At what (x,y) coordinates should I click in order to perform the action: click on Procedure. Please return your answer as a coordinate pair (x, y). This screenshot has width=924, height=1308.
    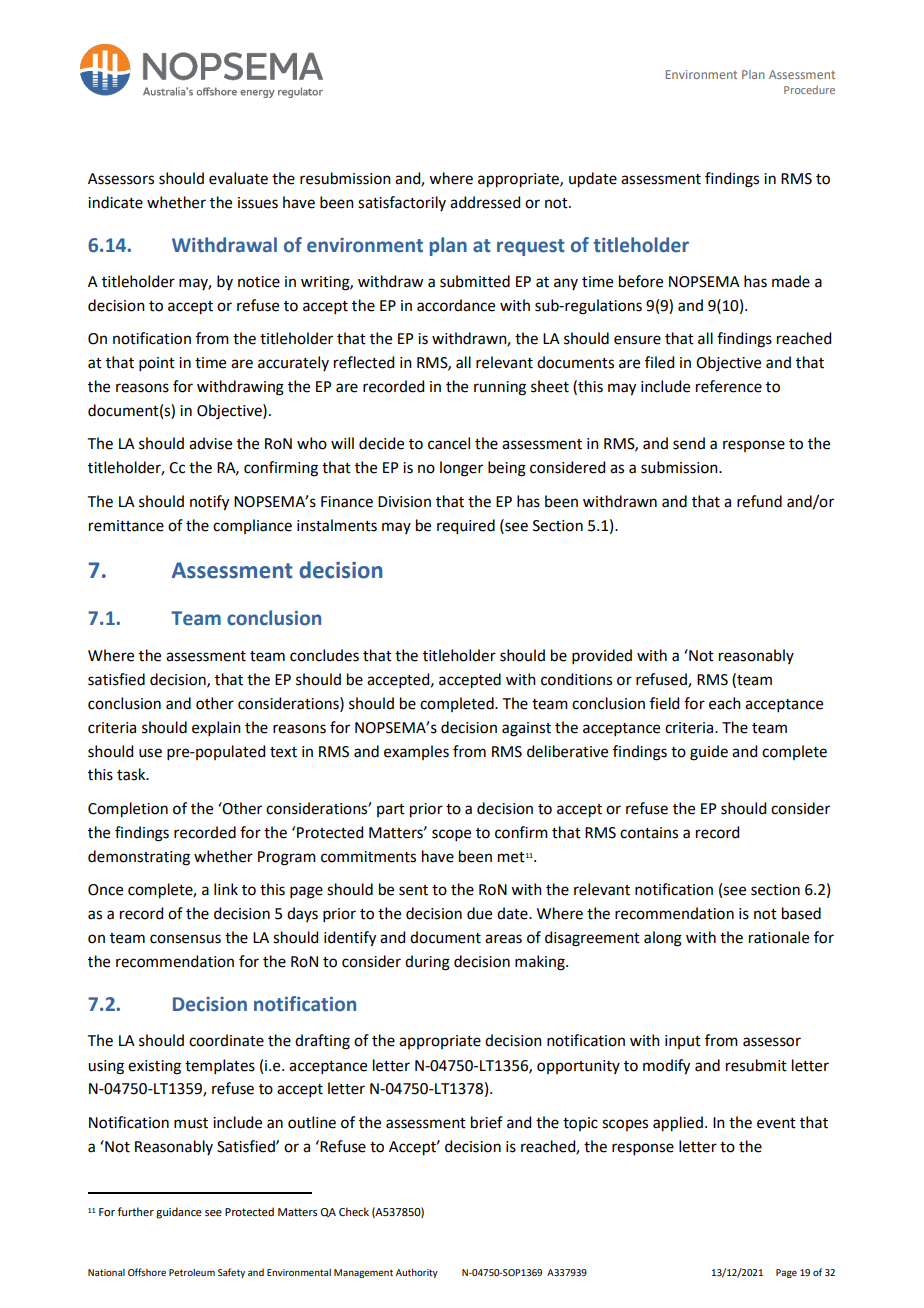
    Looking at the image, I should click on (809, 90).
